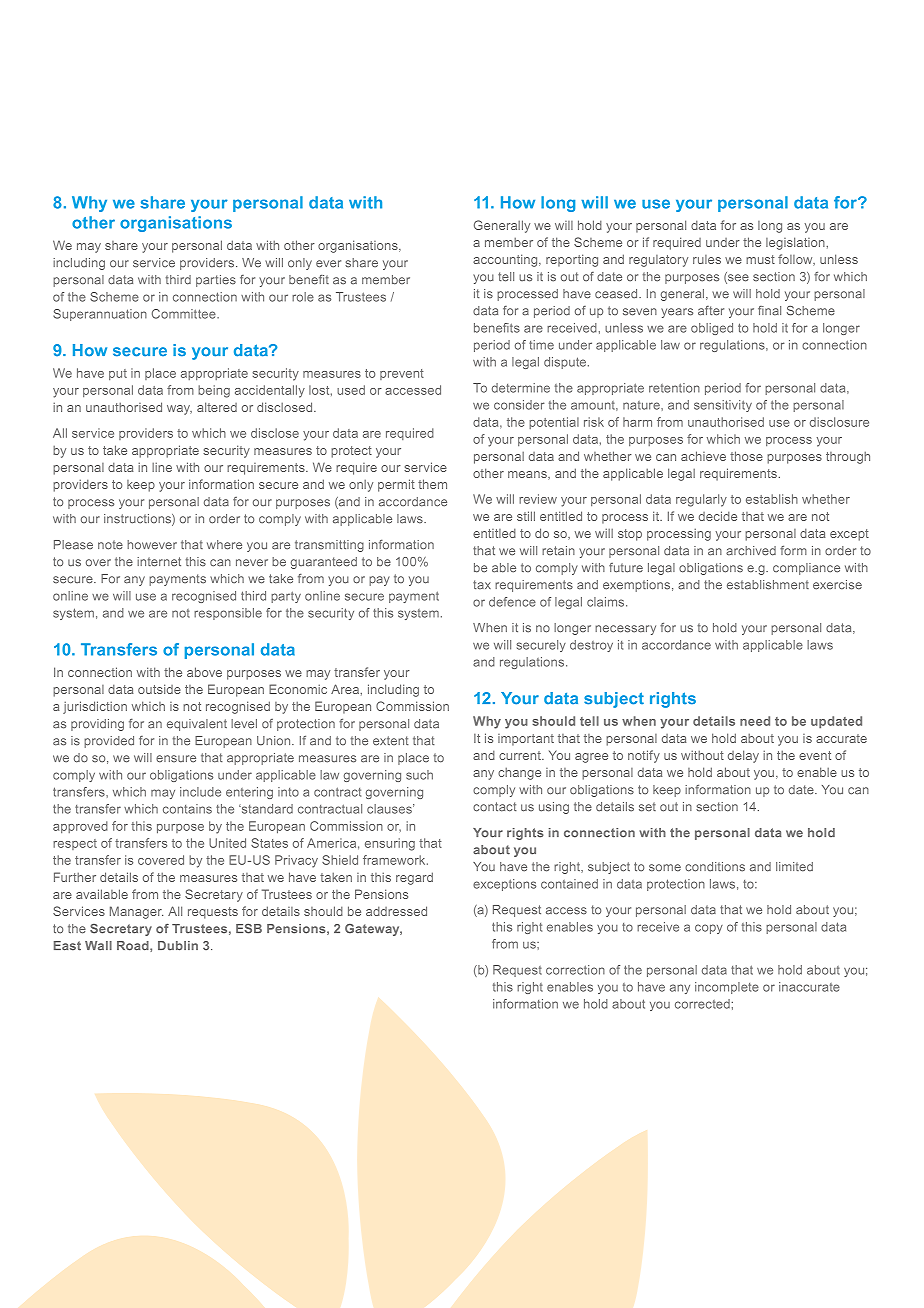 This document has width=924, height=1308. Describe the element at coordinates (432, 484) in the document. I see `them` at that location.
